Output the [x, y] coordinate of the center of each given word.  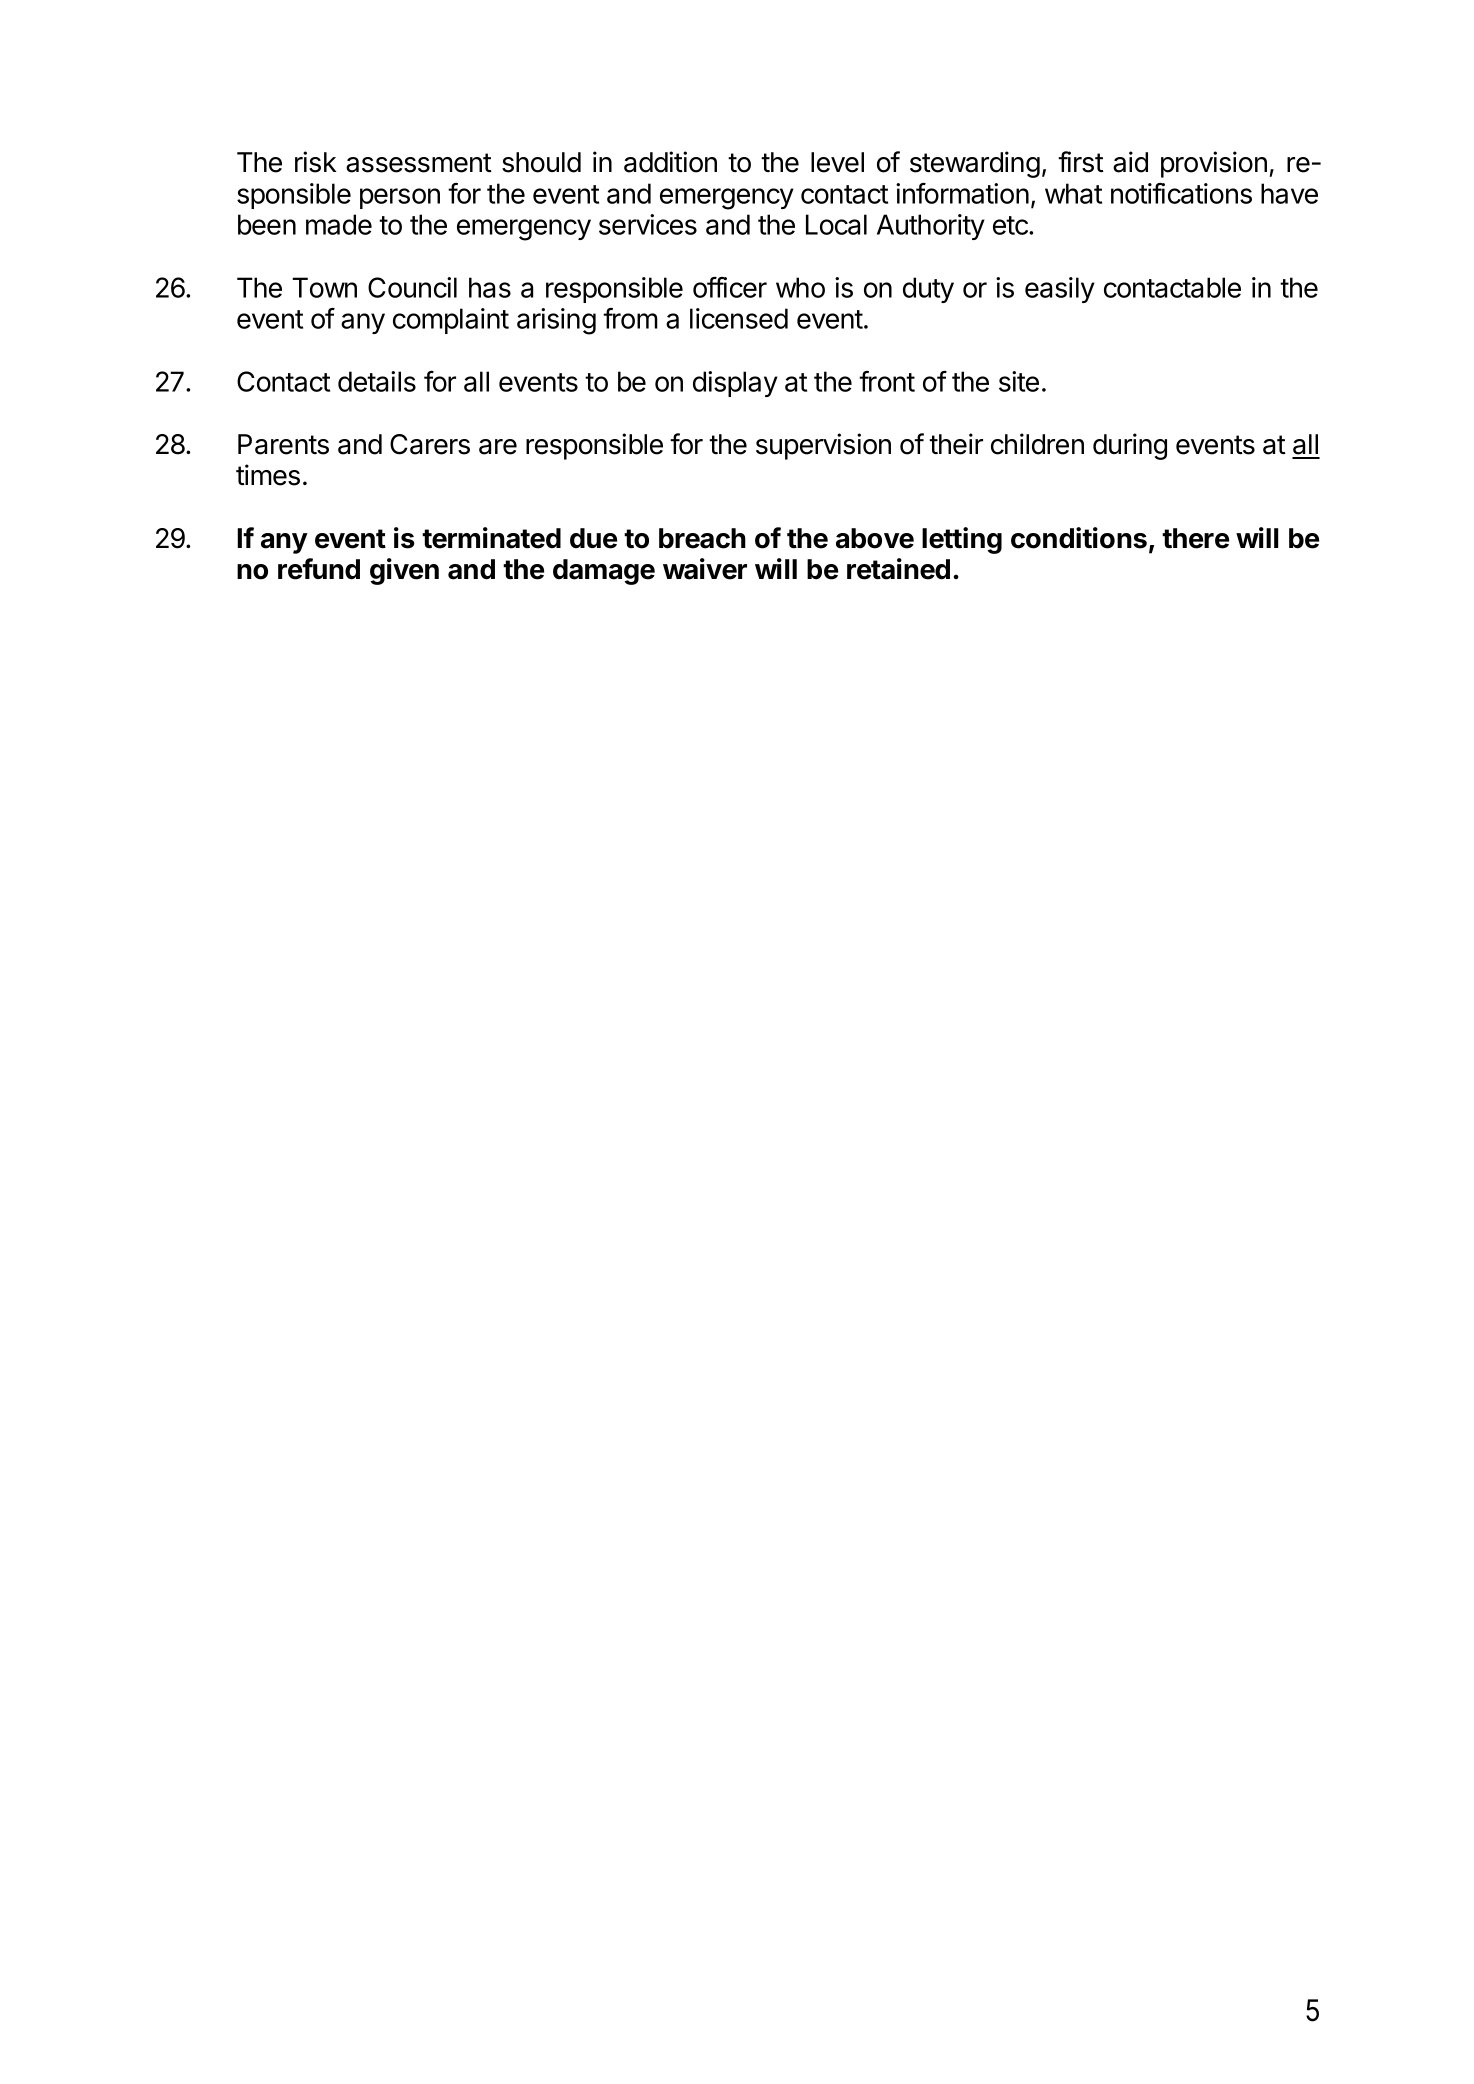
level [837, 162]
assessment [419, 163]
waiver [705, 569]
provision [1214, 164]
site [1019, 381]
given [404, 571]
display [735, 384]
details [377, 381]
